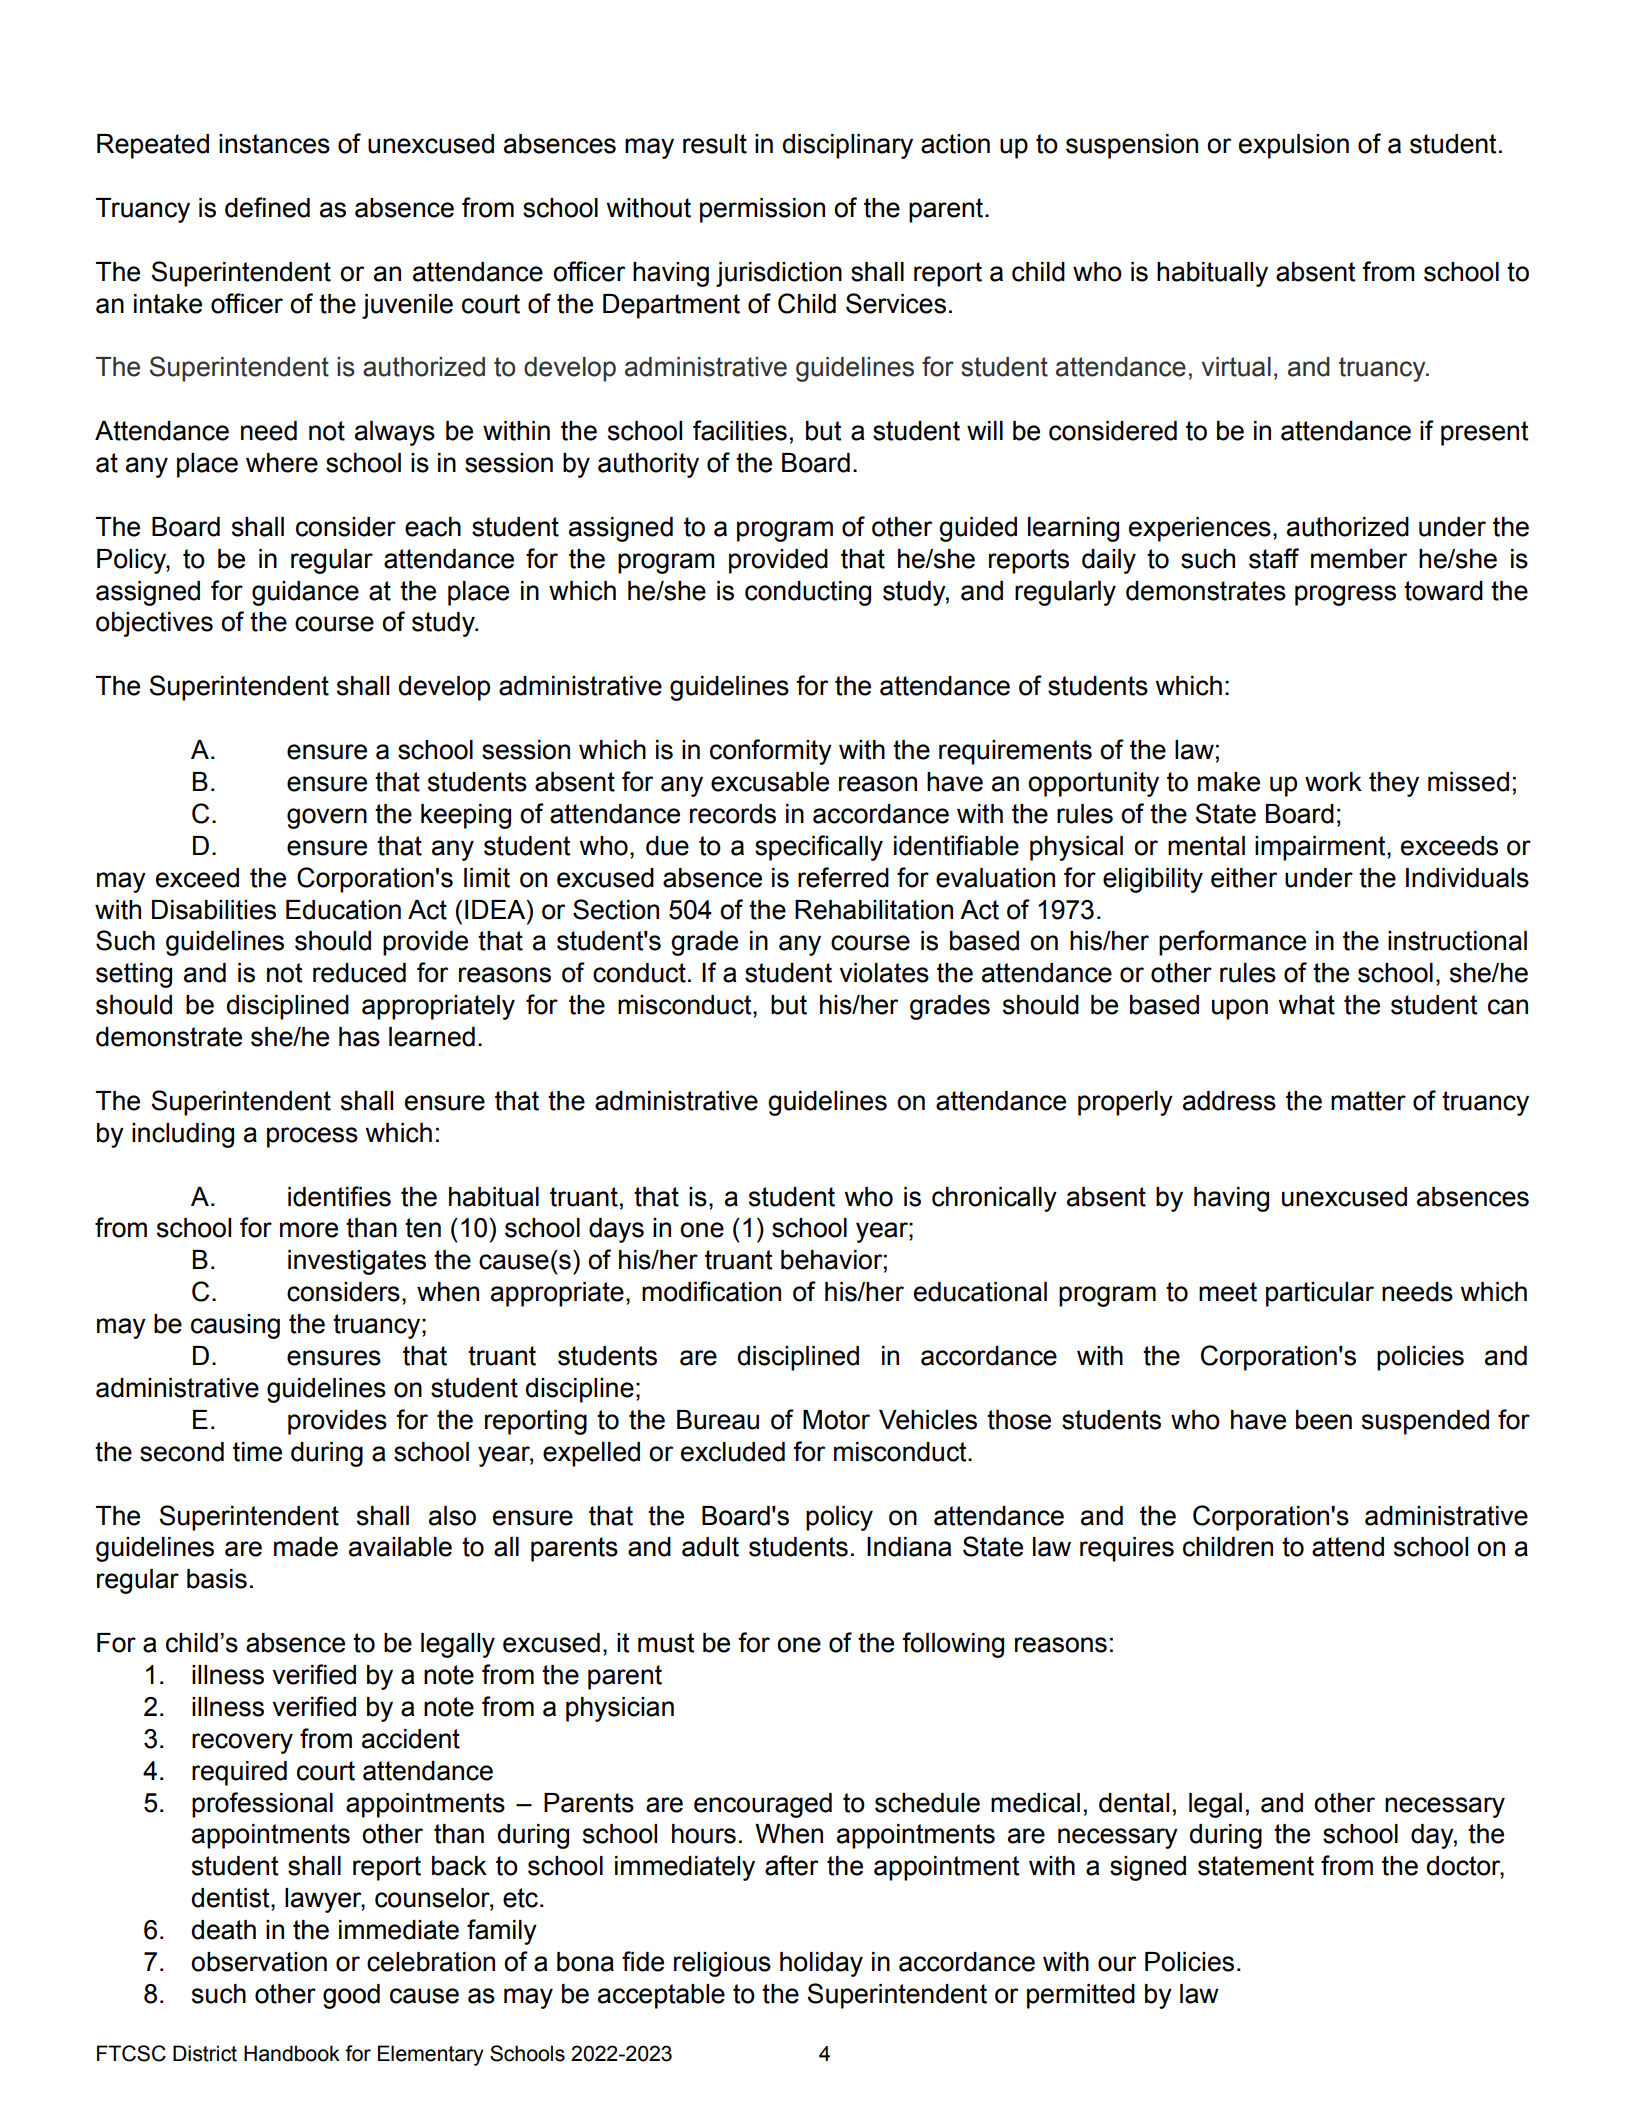 Image resolution: width=1626 pixels, height=2105 pixels. What do you see at coordinates (305, 593) in the image?
I see `guidance` at bounding box center [305, 593].
